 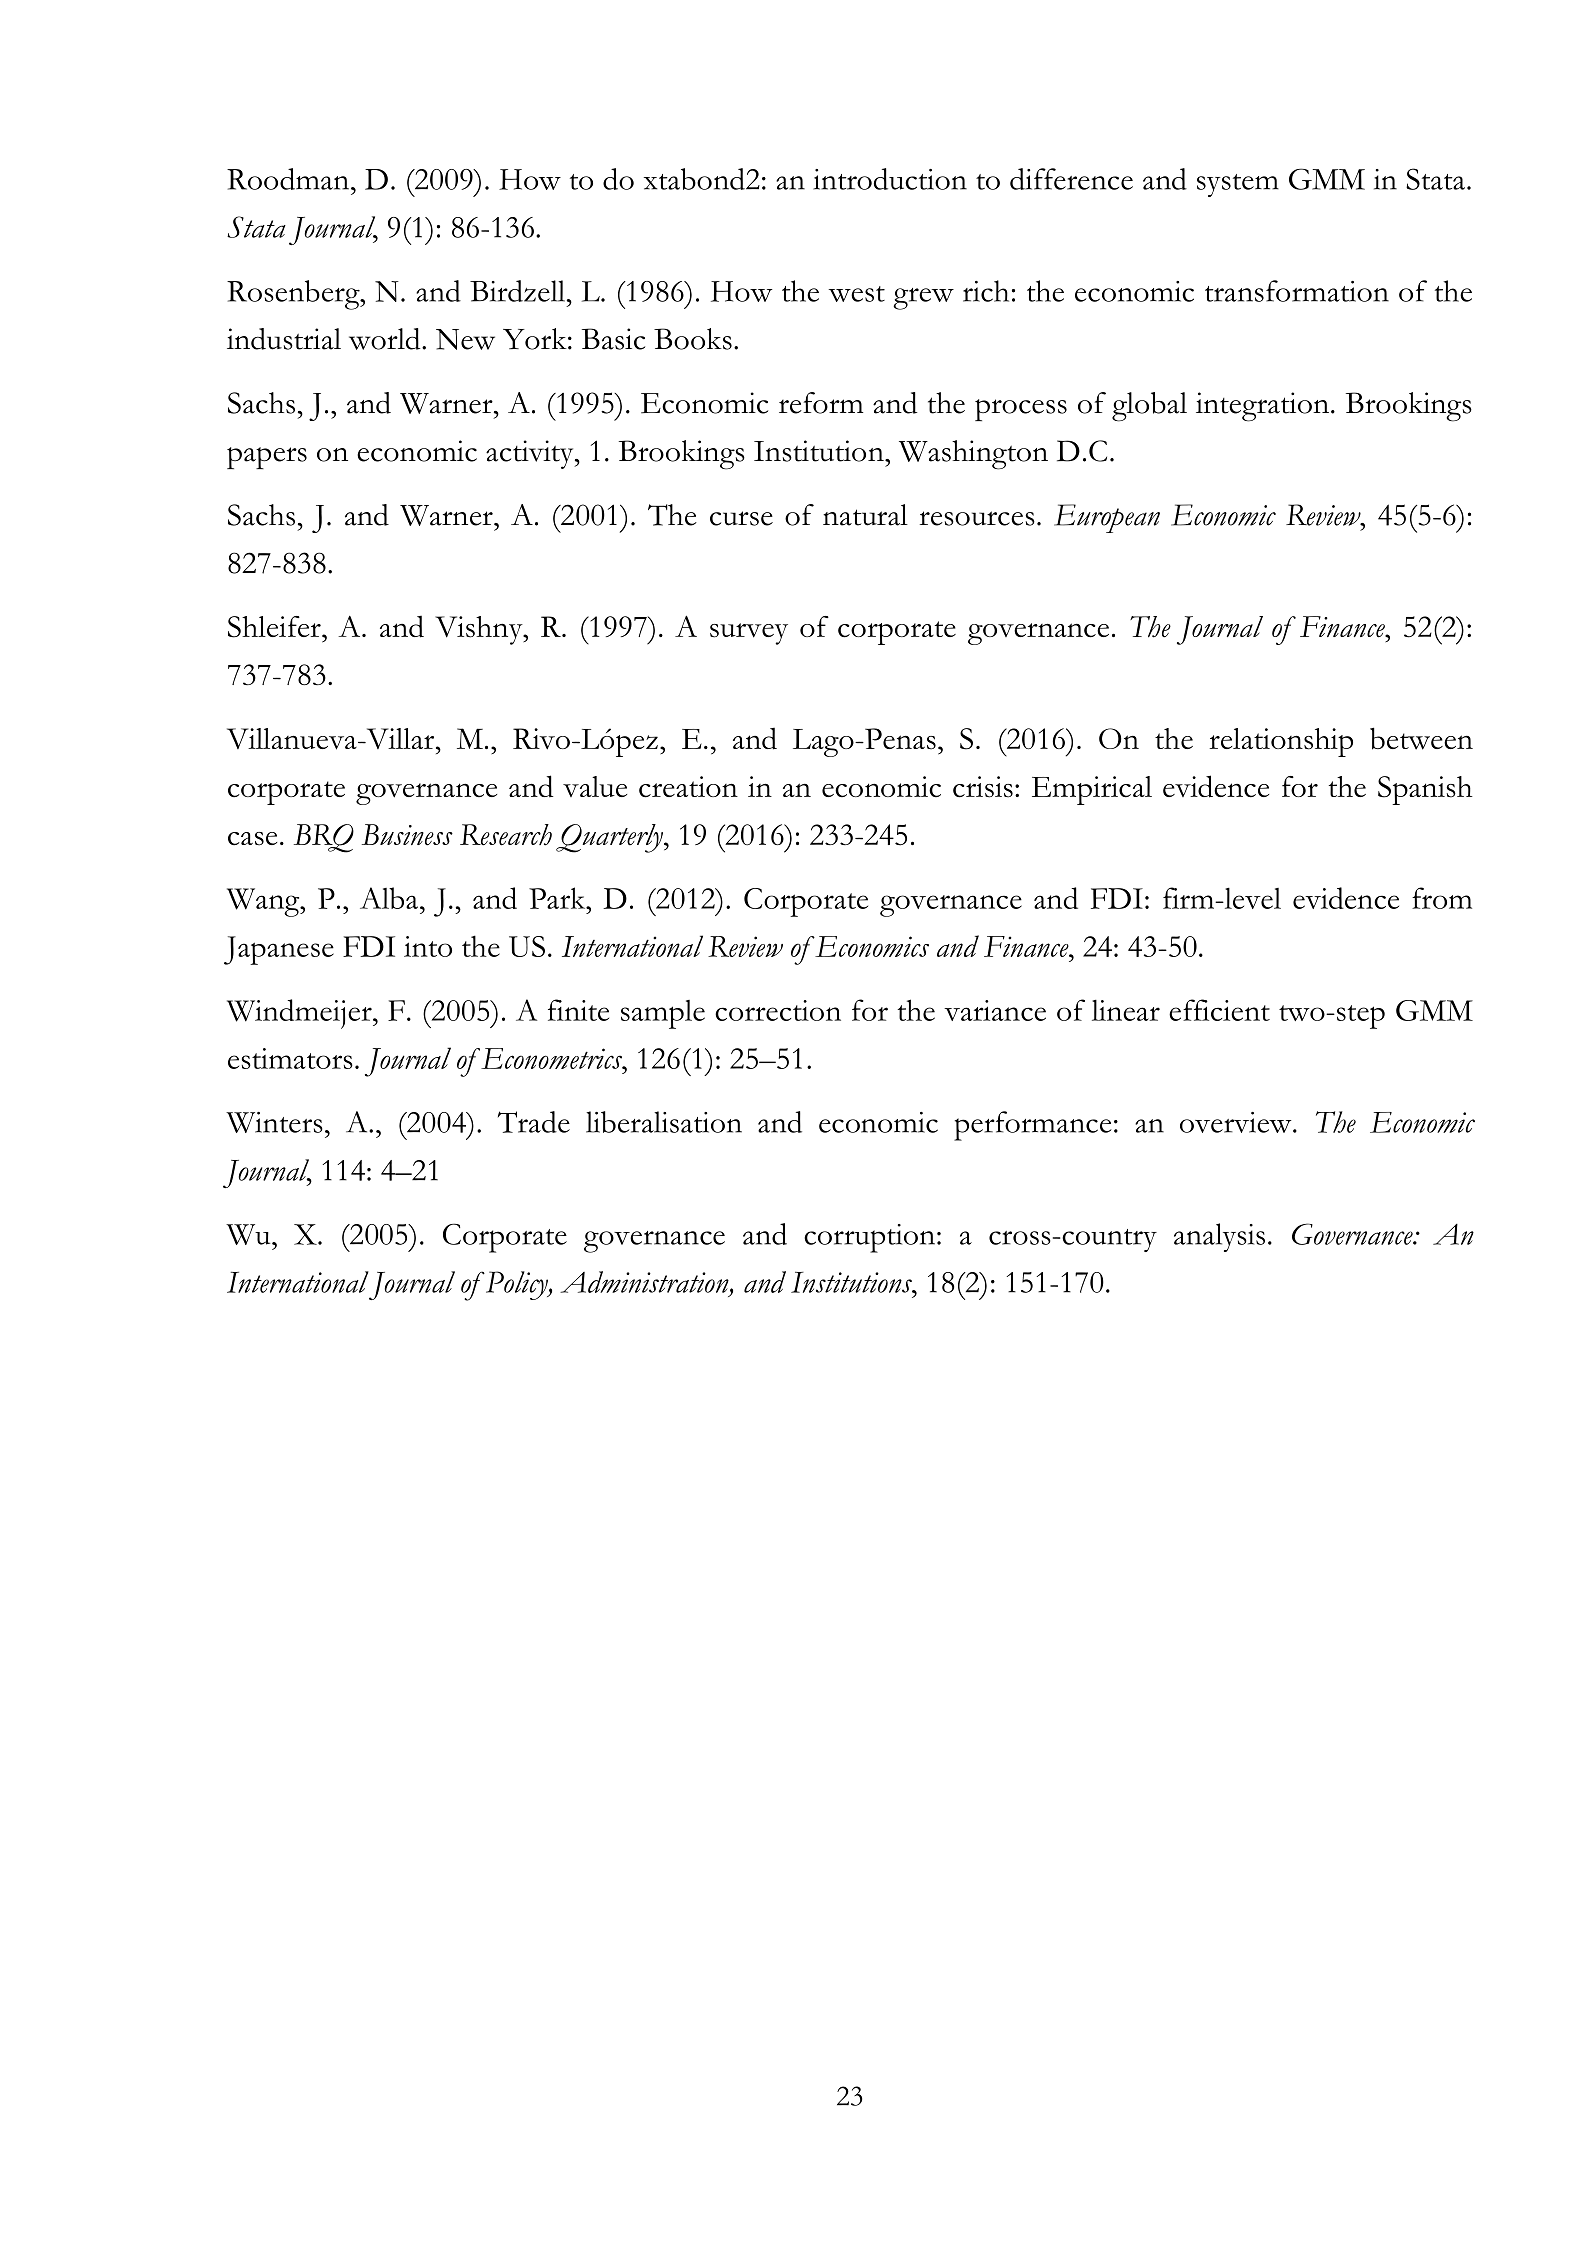 I want to click on Roodman, so click(x=289, y=179).
